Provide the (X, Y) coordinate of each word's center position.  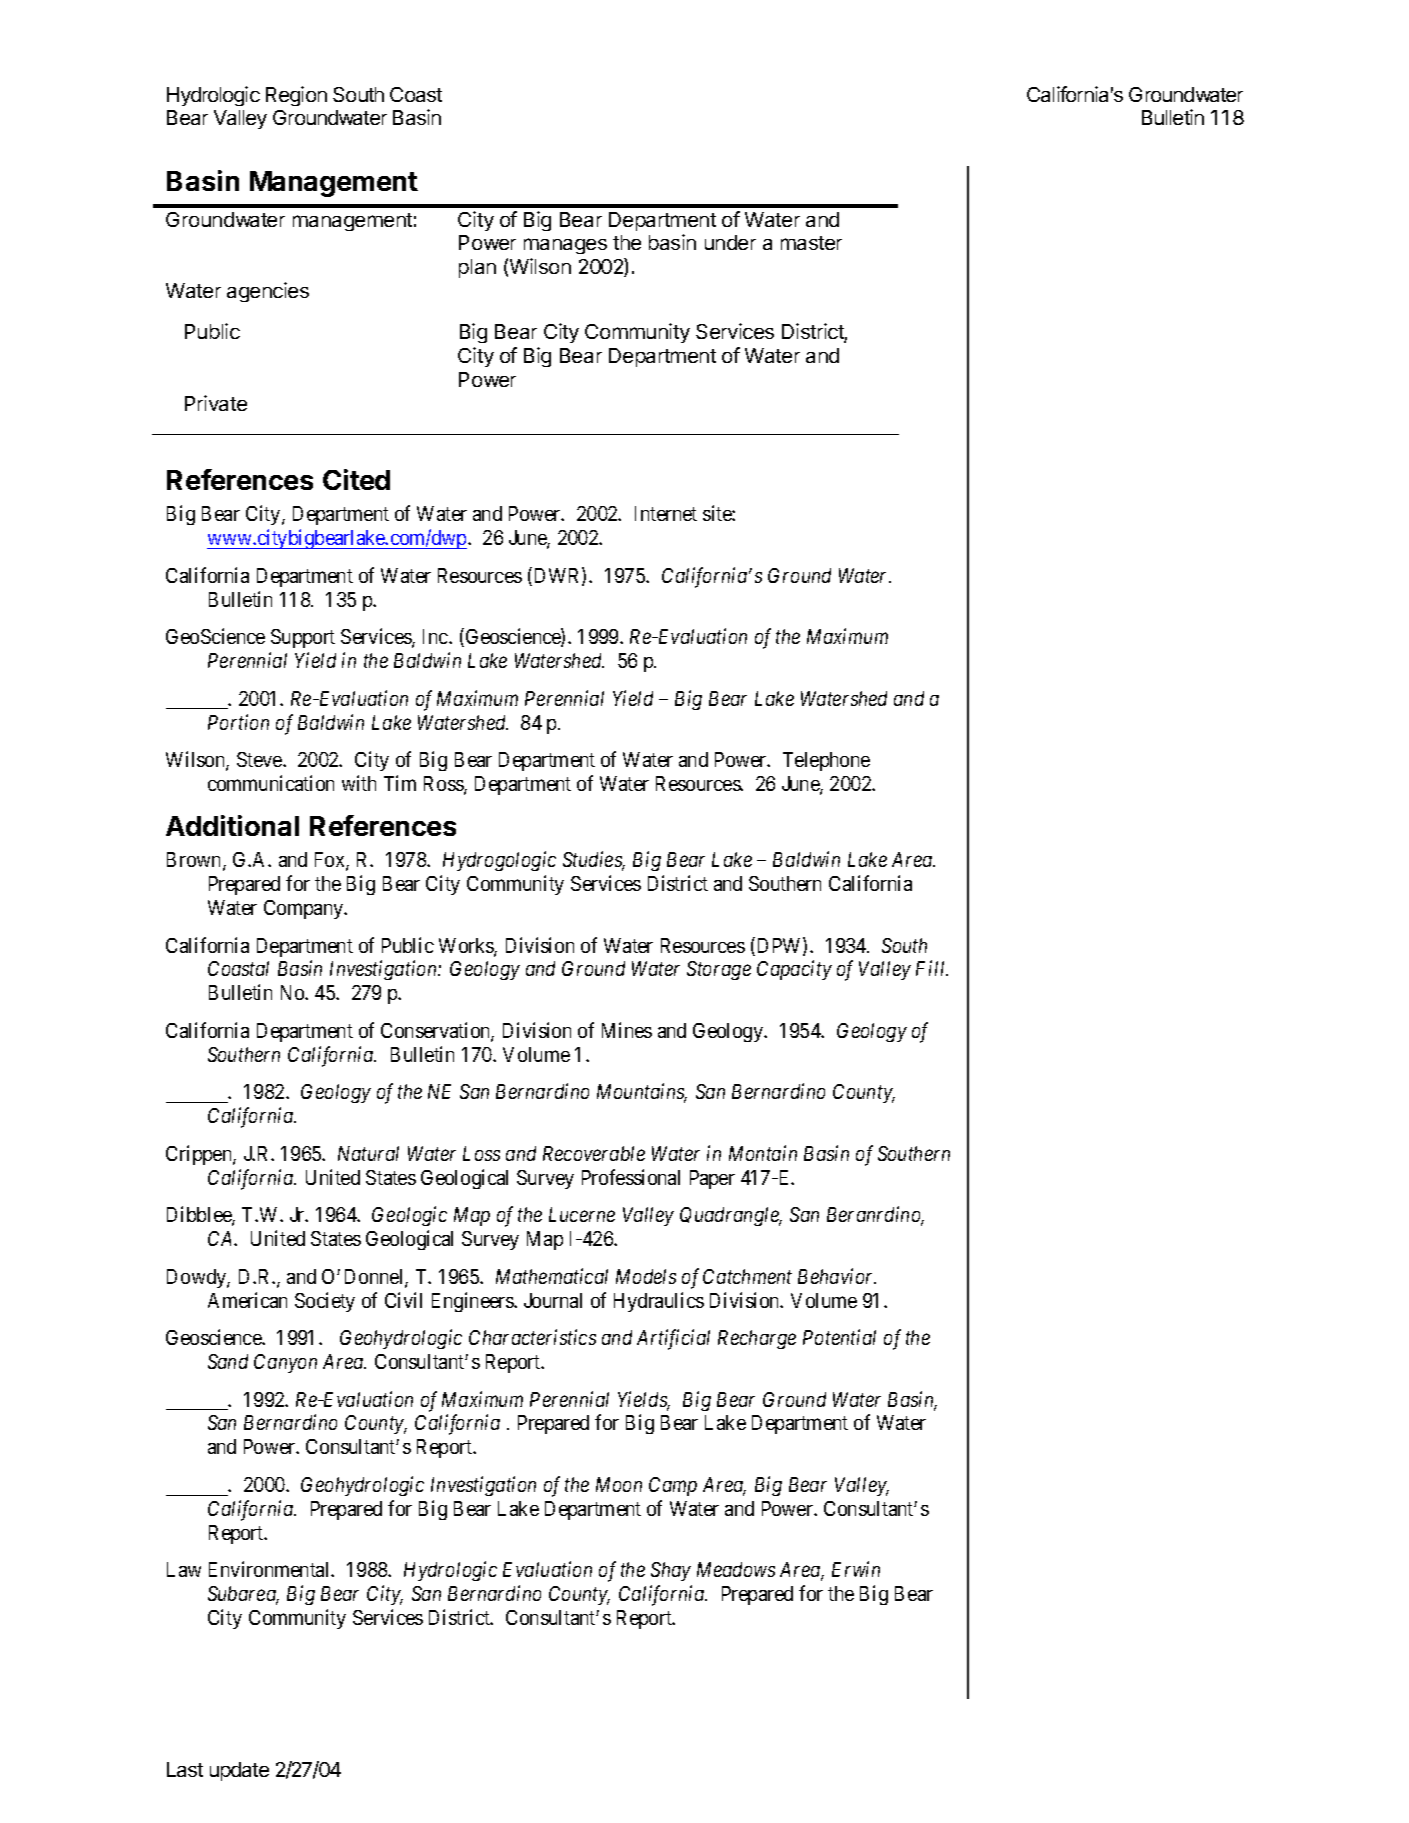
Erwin (856, 1569)
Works (467, 947)
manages (565, 246)
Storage (719, 970)
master (811, 243)
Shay (671, 1571)
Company (305, 909)
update (239, 1771)
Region (296, 96)
